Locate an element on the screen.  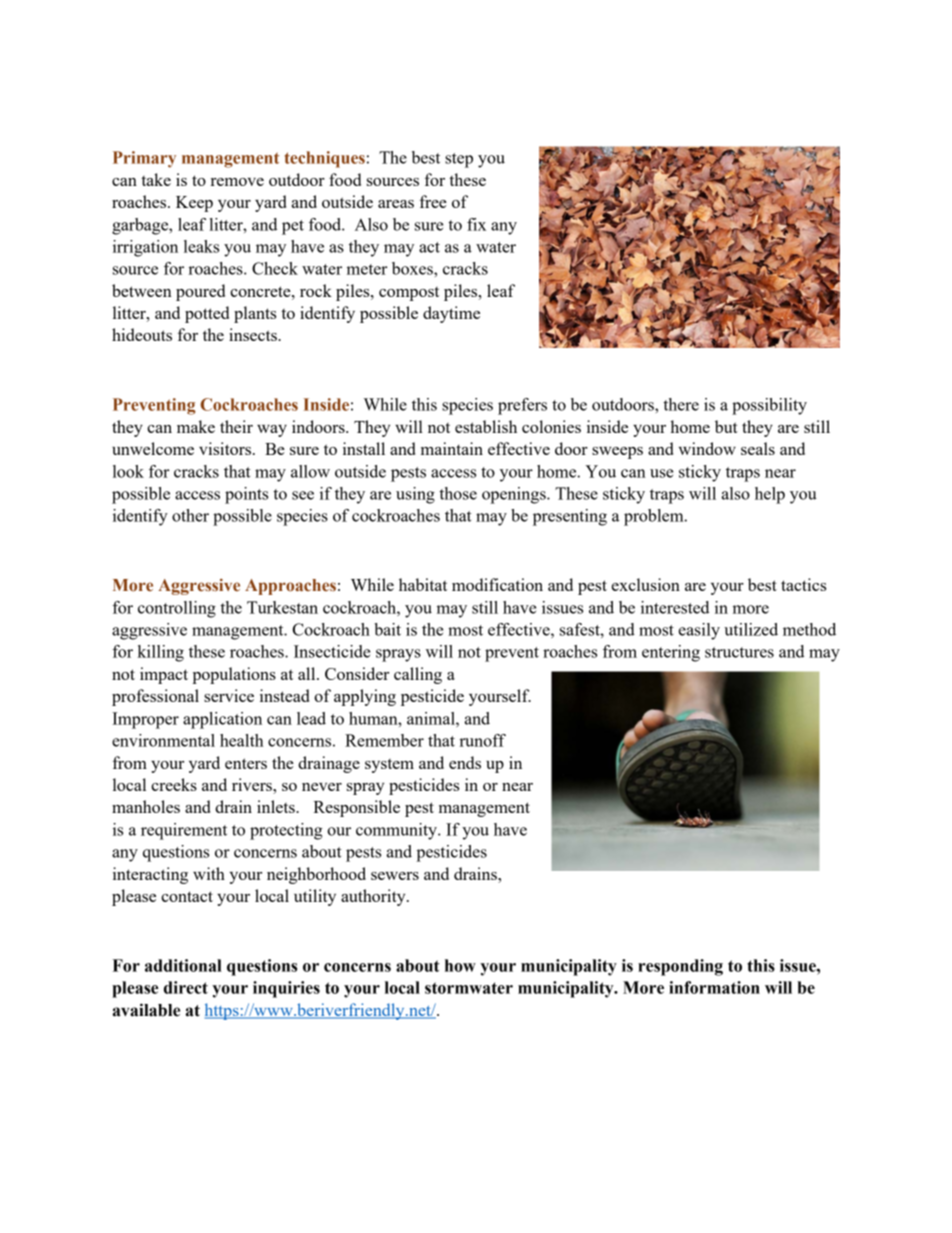
make is located at coordinates (196, 426).
